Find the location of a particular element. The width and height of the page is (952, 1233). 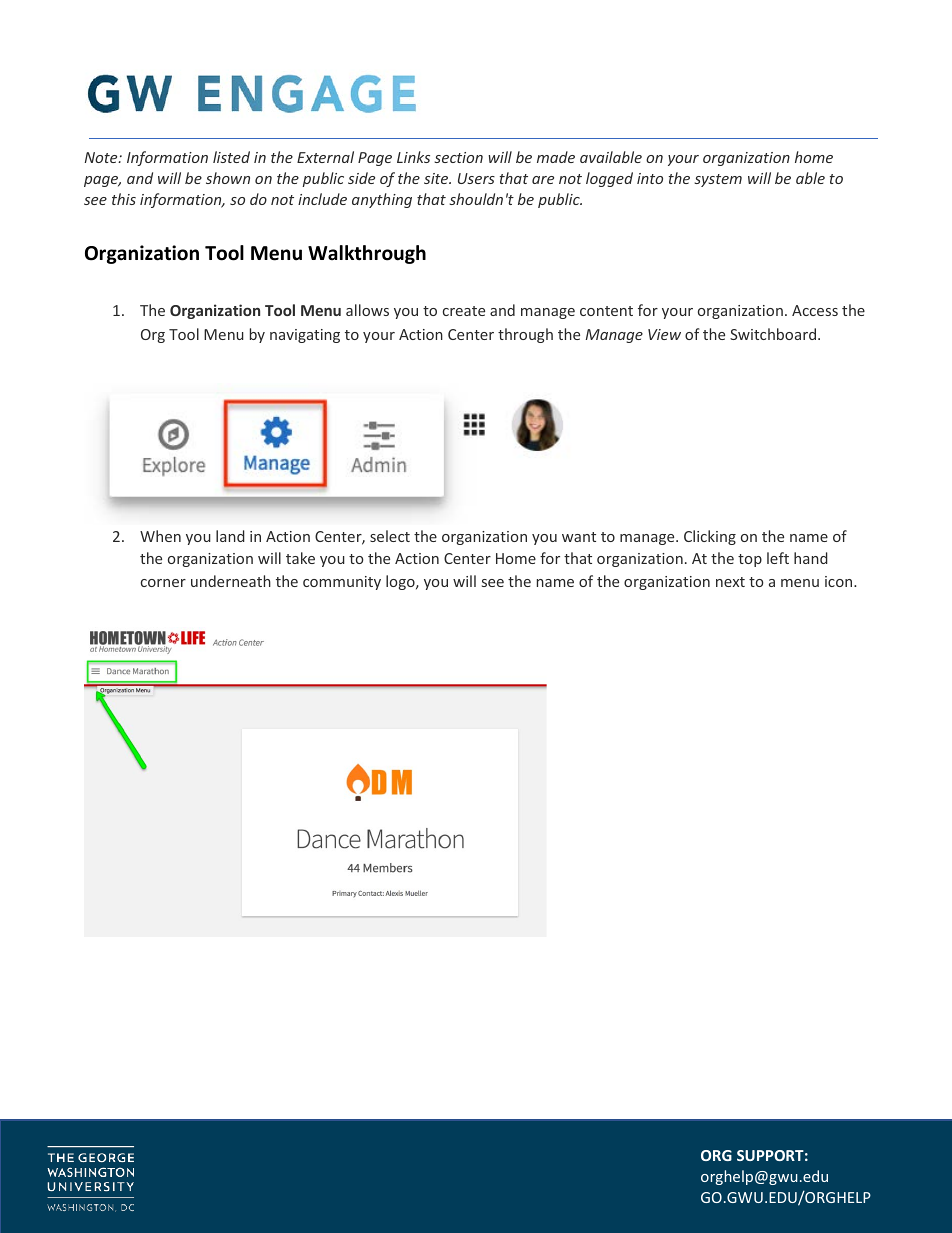

Users is located at coordinates (476, 178).
